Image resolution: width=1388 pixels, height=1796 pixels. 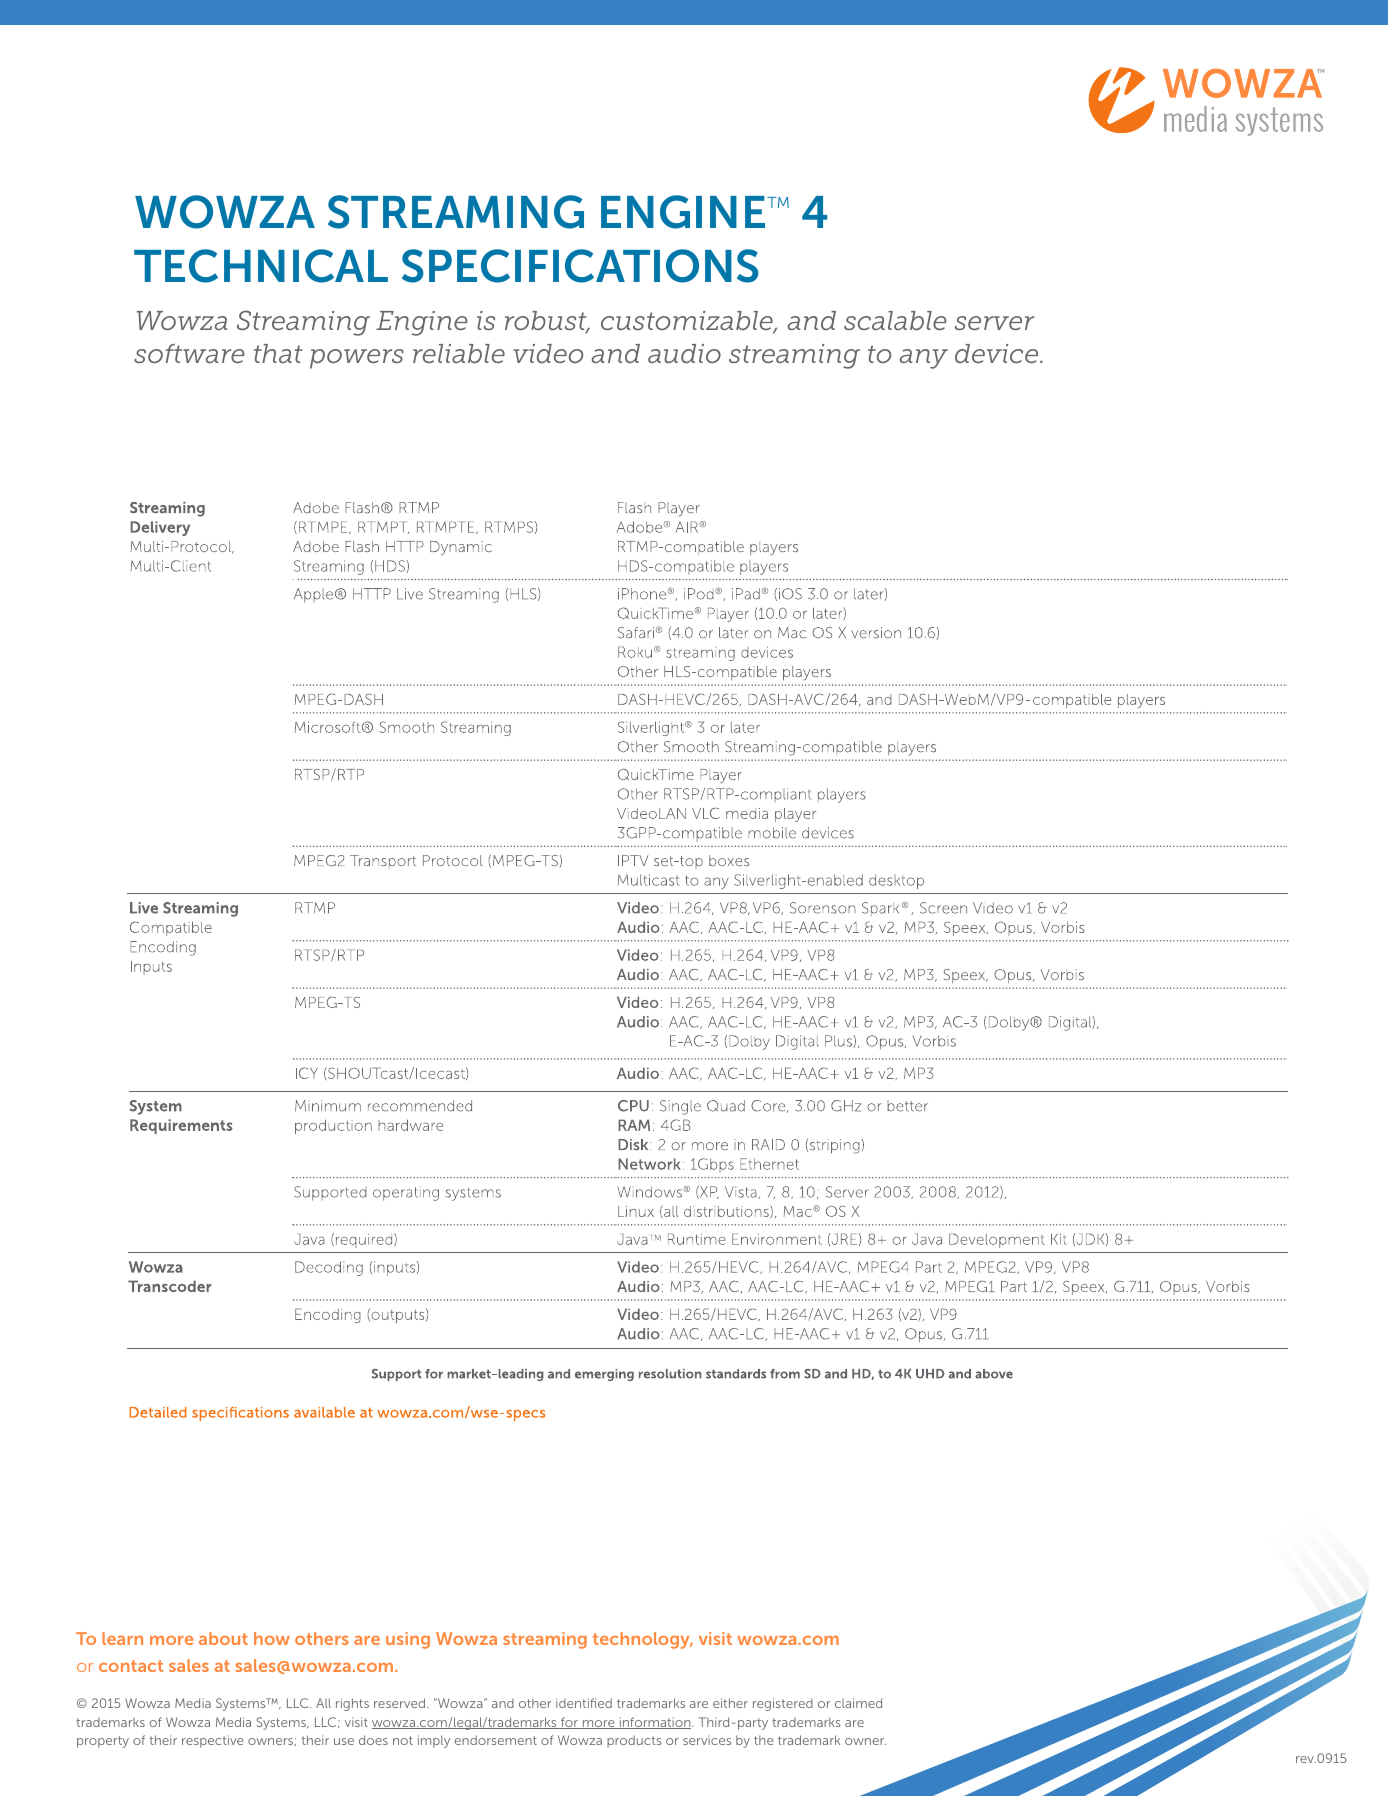 I want to click on any, so click(x=924, y=359).
